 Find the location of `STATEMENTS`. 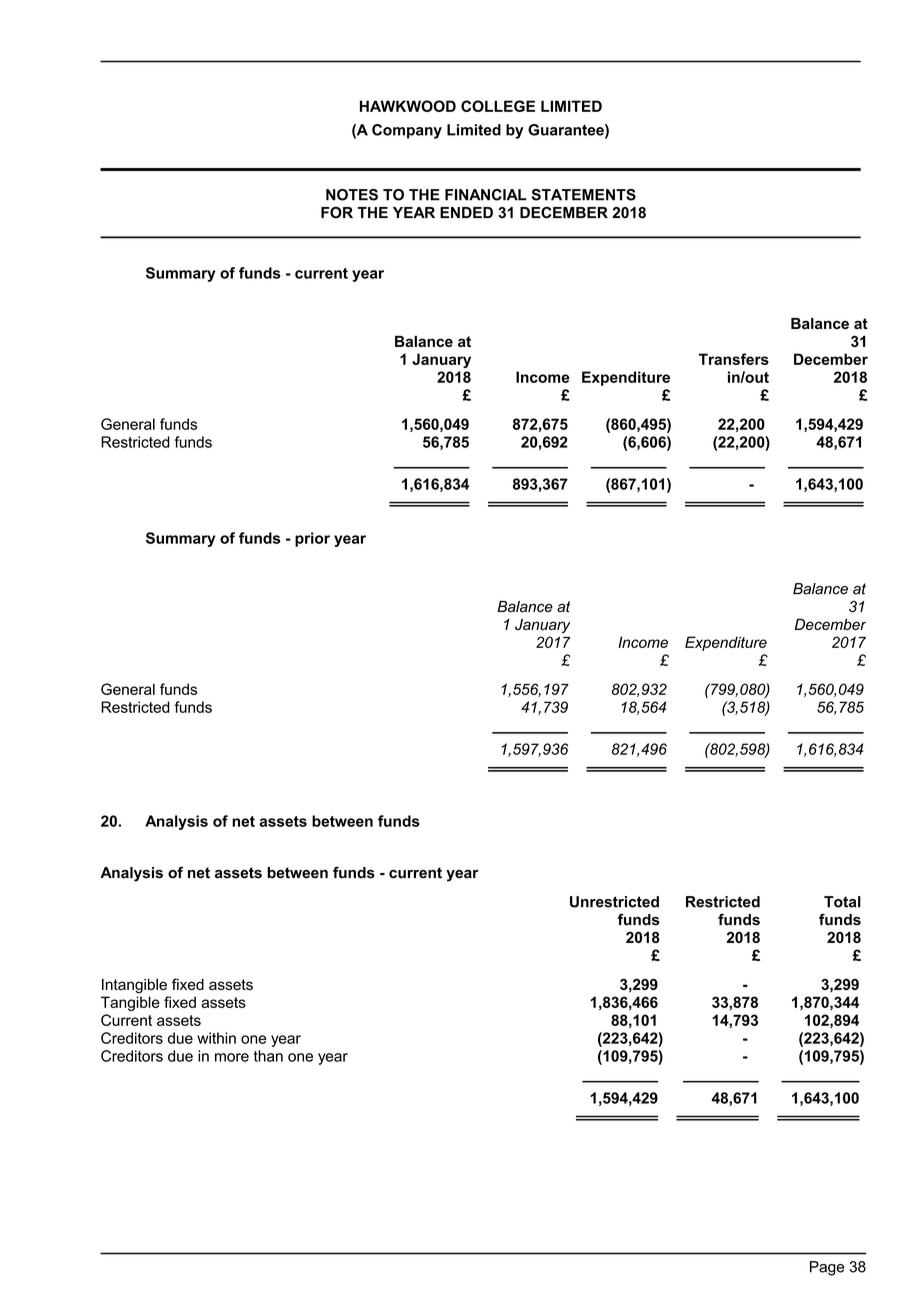

STATEMENTS is located at coordinates (584, 195).
